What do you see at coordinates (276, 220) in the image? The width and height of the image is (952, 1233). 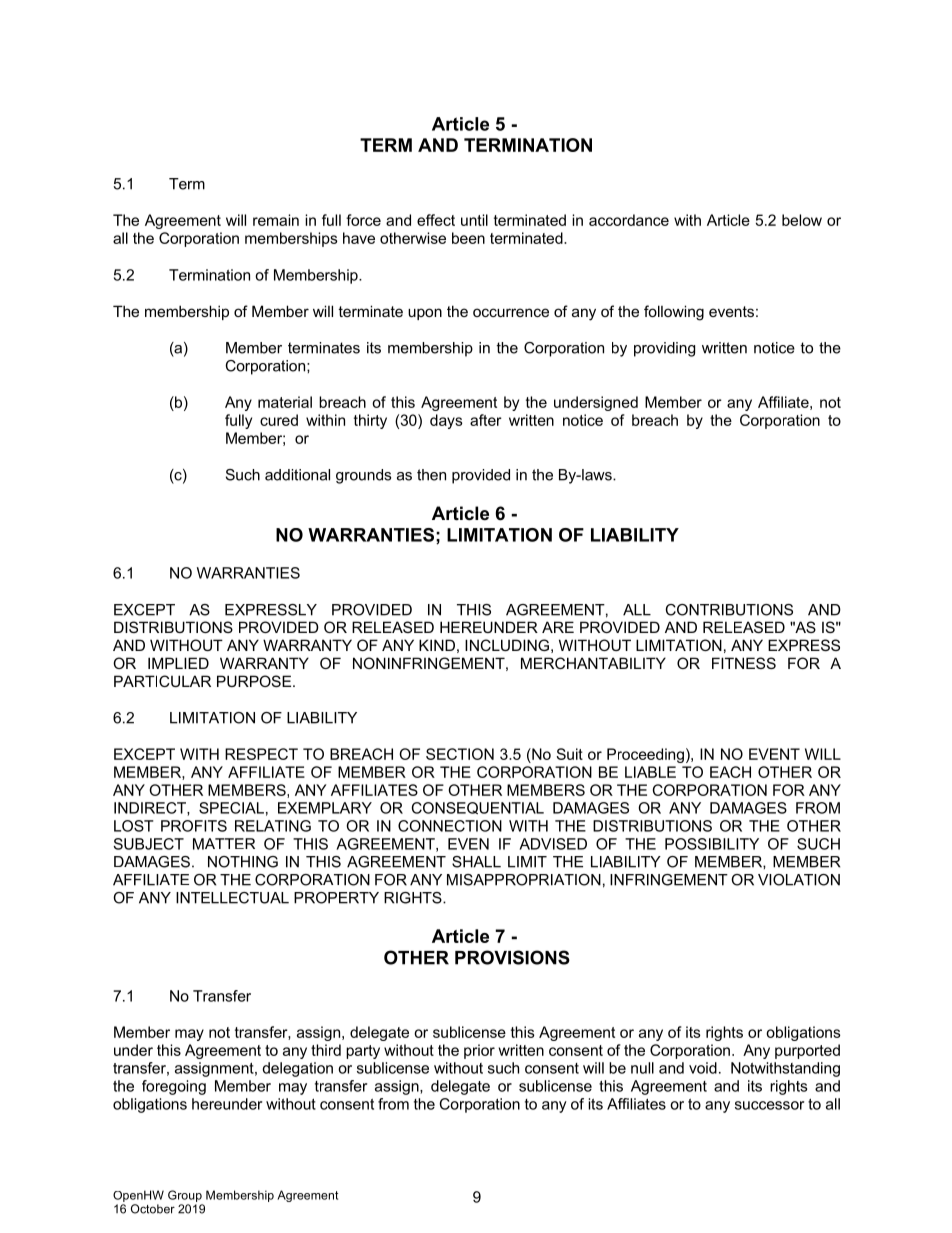 I see `remain` at bounding box center [276, 220].
